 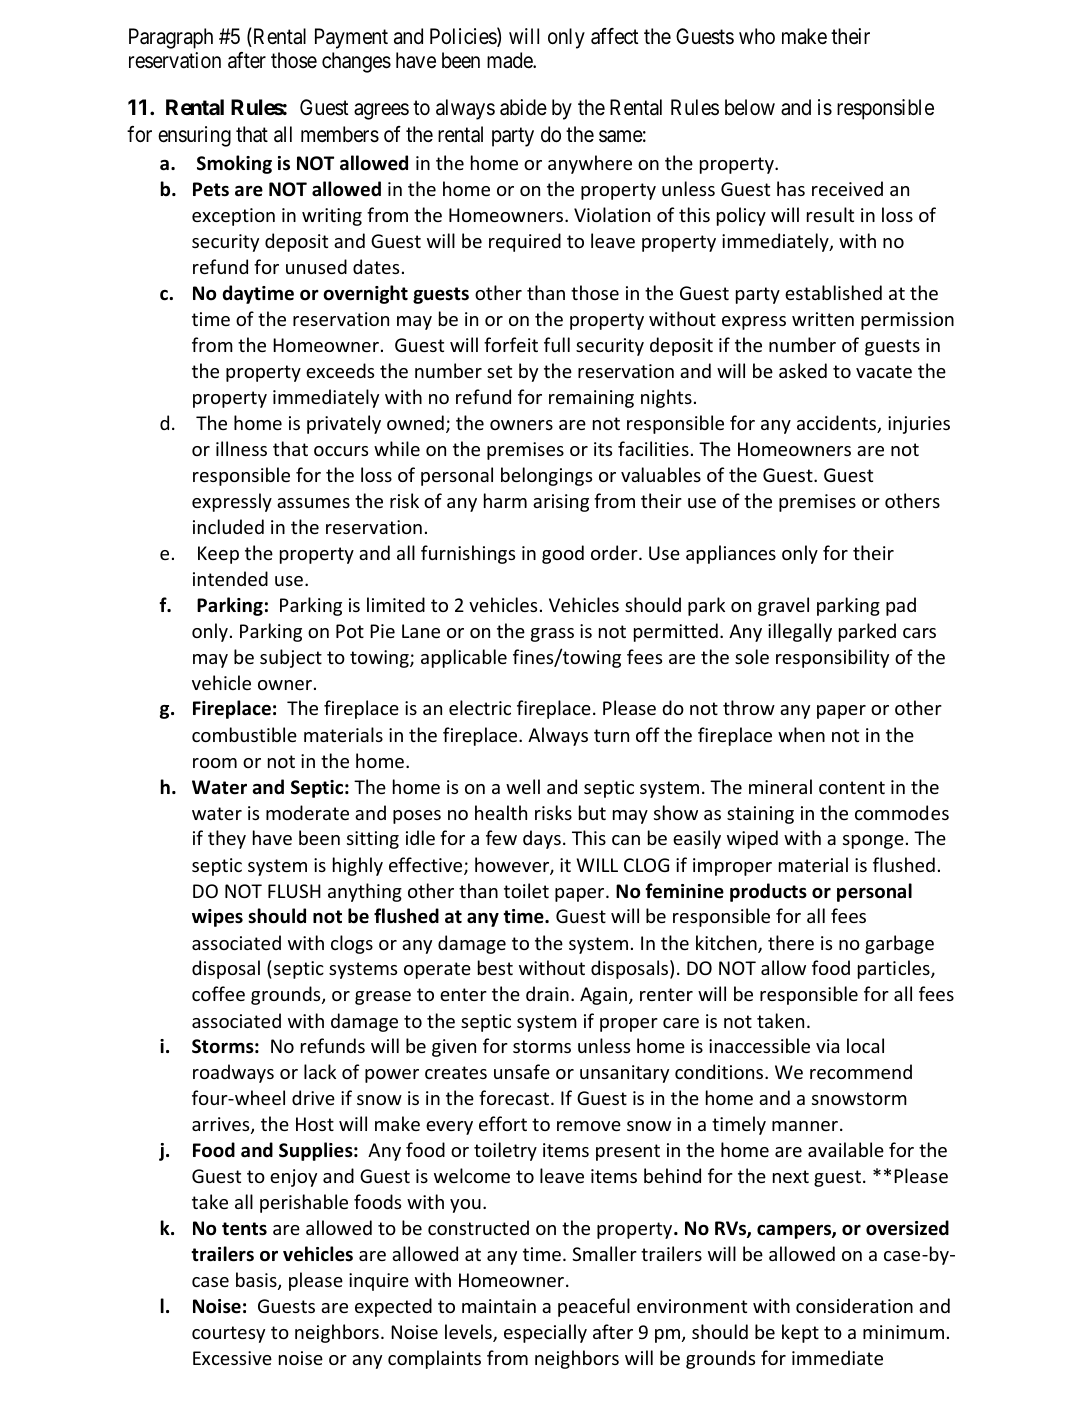 What do you see at coordinates (233, 1073) in the image?
I see `roadways` at bounding box center [233, 1073].
